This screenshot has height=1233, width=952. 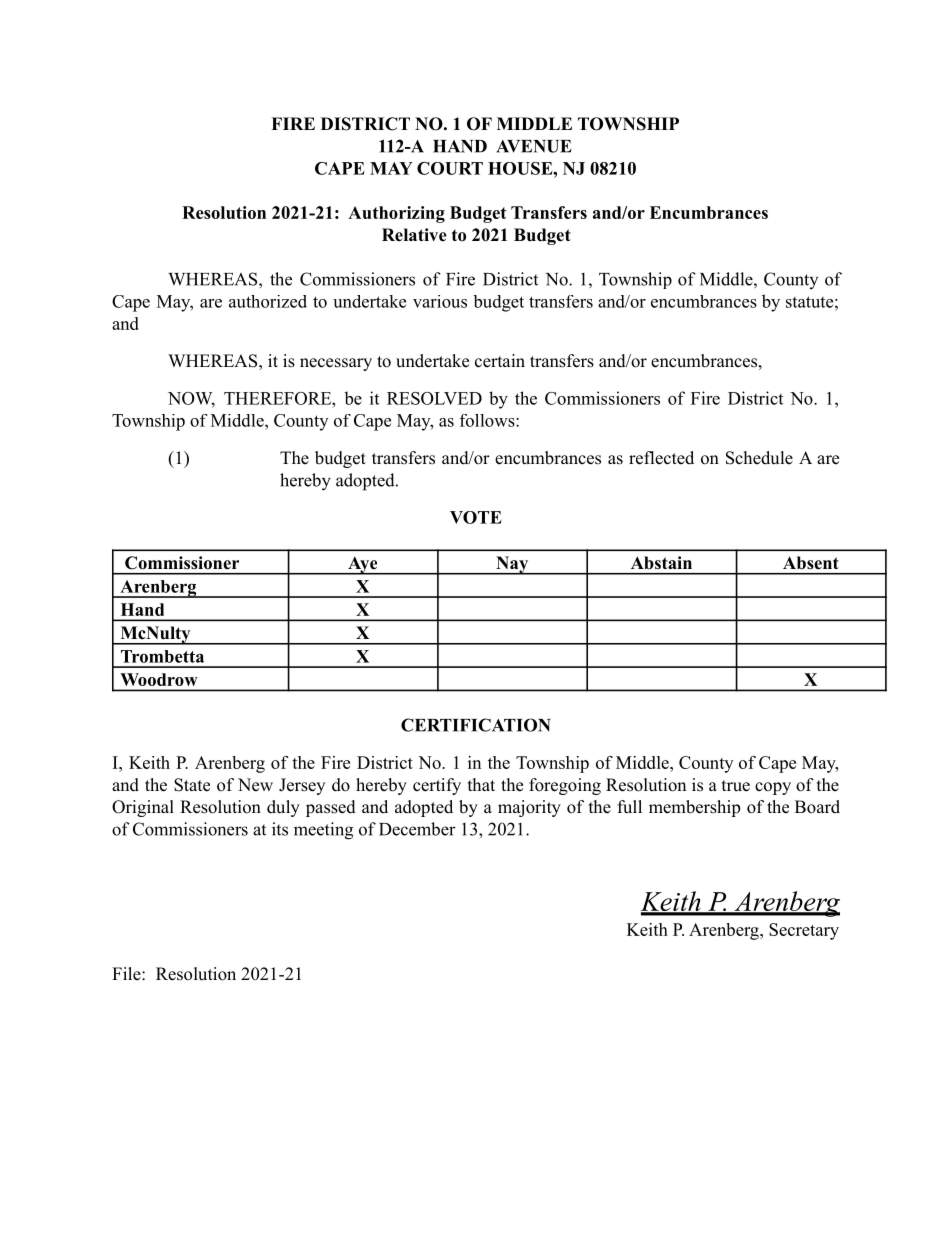 I want to click on NOW, so click(x=191, y=399).
